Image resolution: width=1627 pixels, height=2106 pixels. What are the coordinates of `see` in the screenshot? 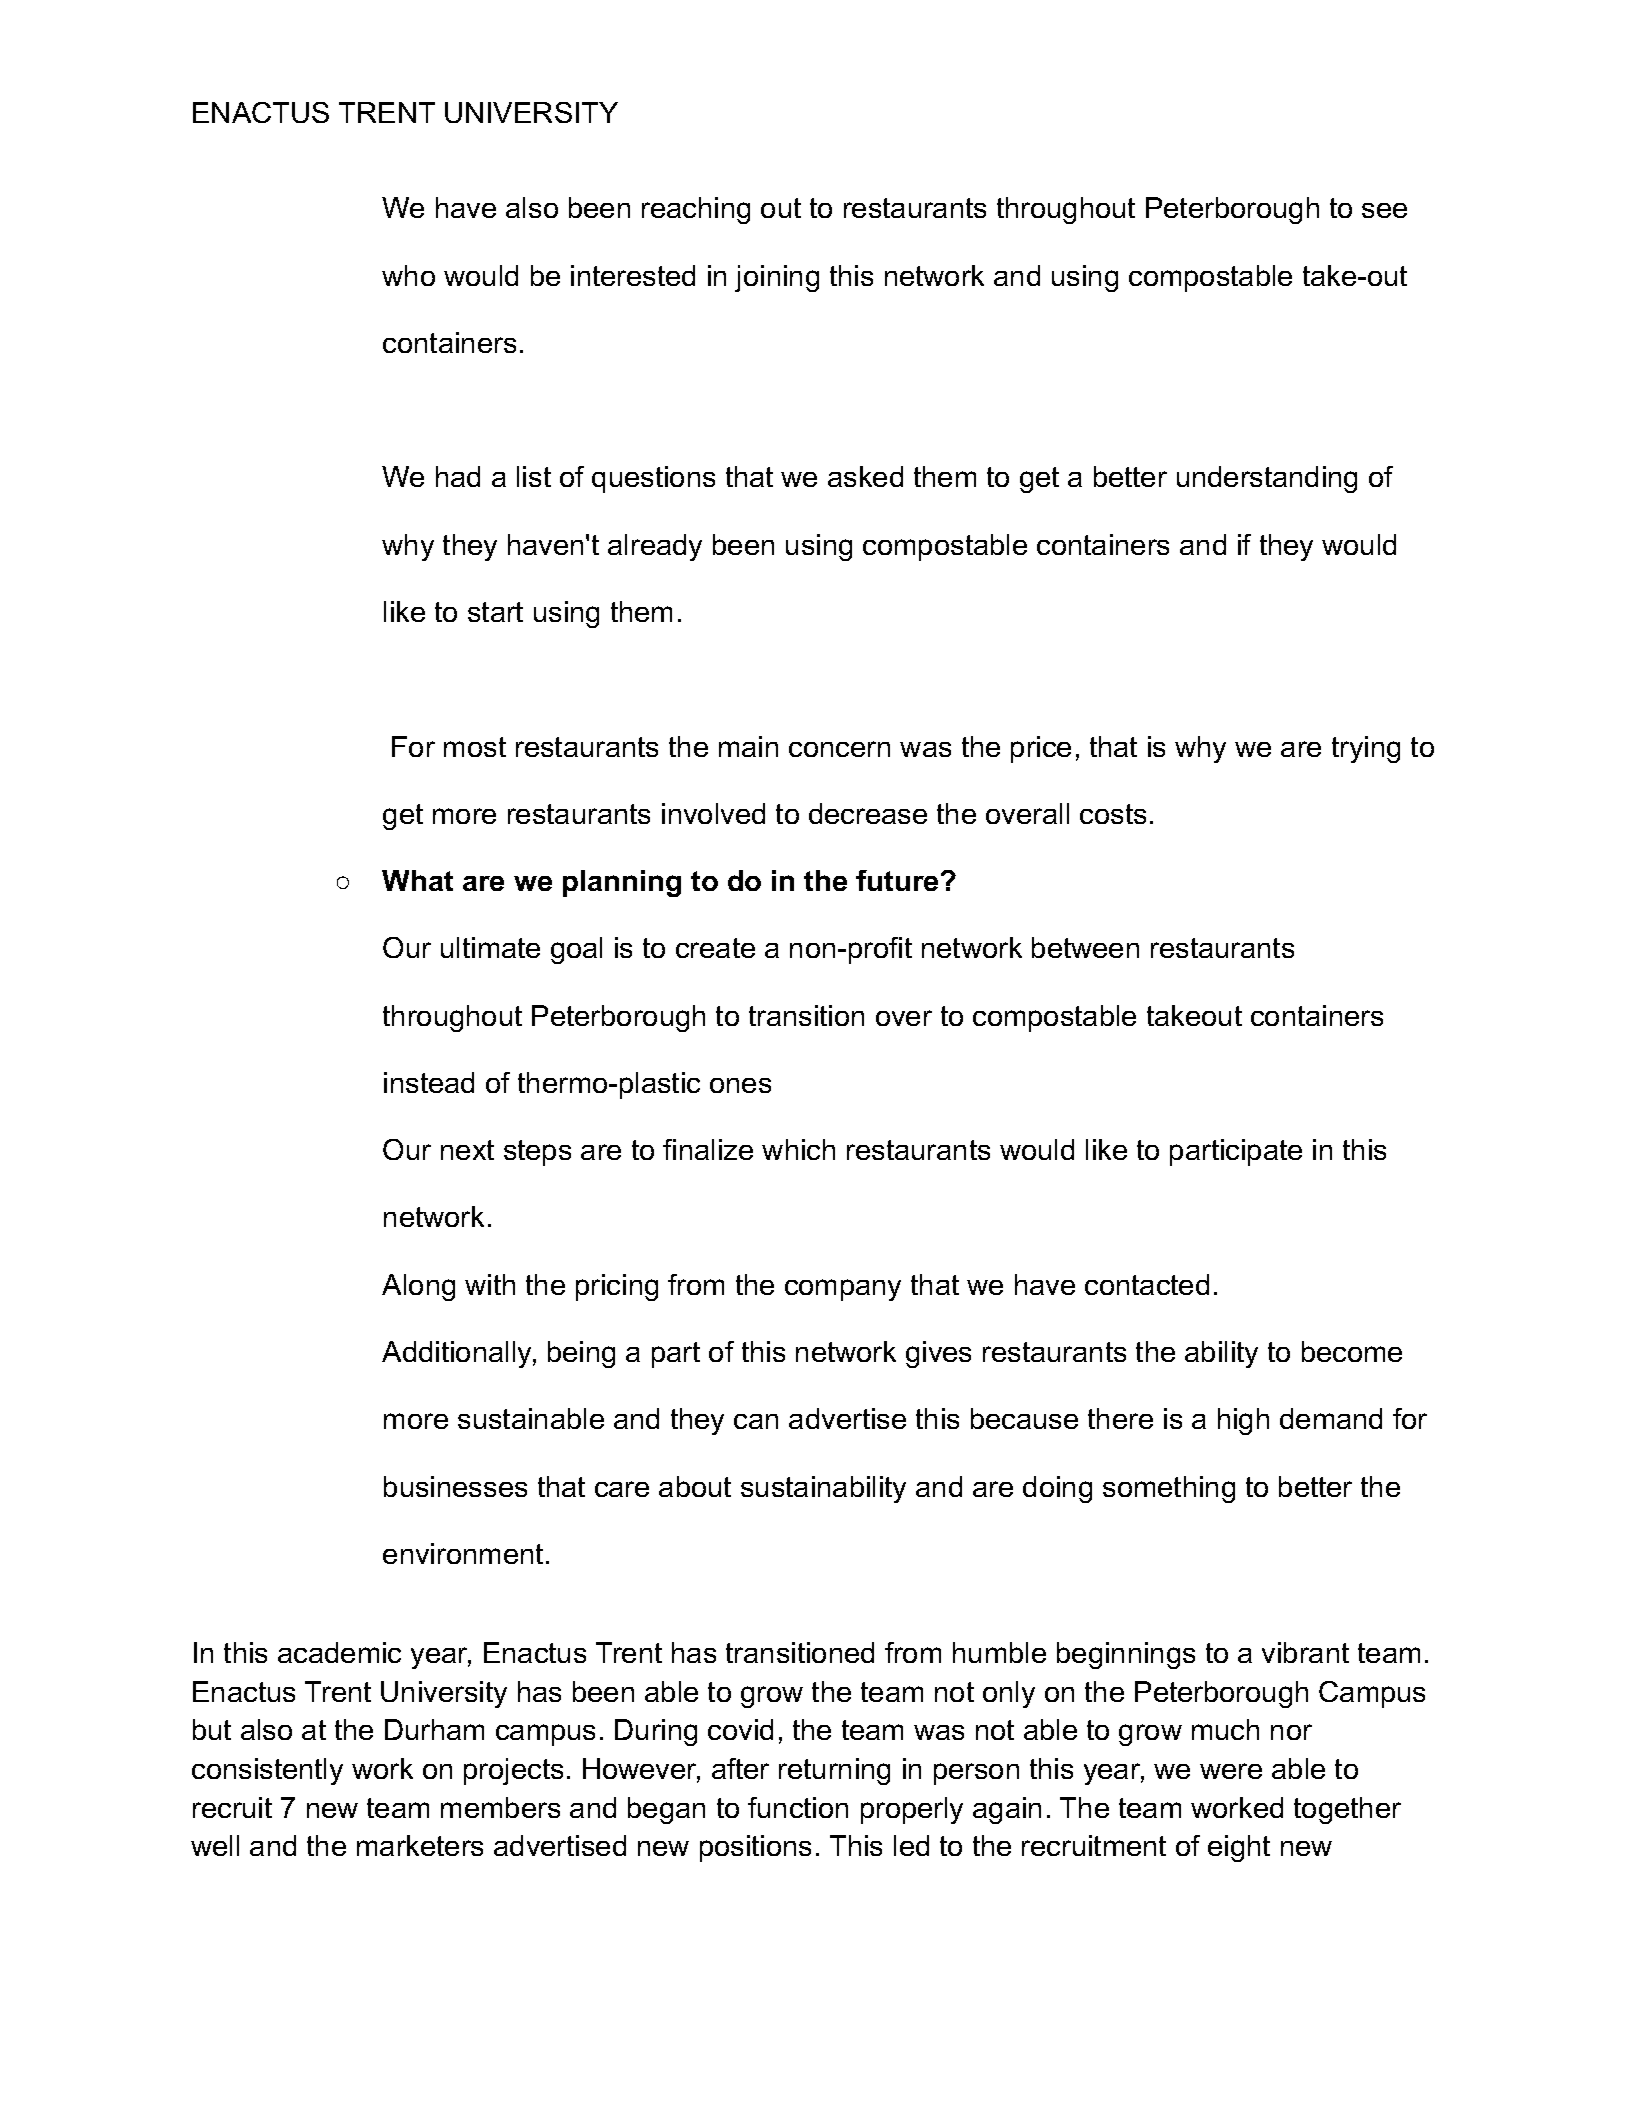 It's located at (1384, 210).
